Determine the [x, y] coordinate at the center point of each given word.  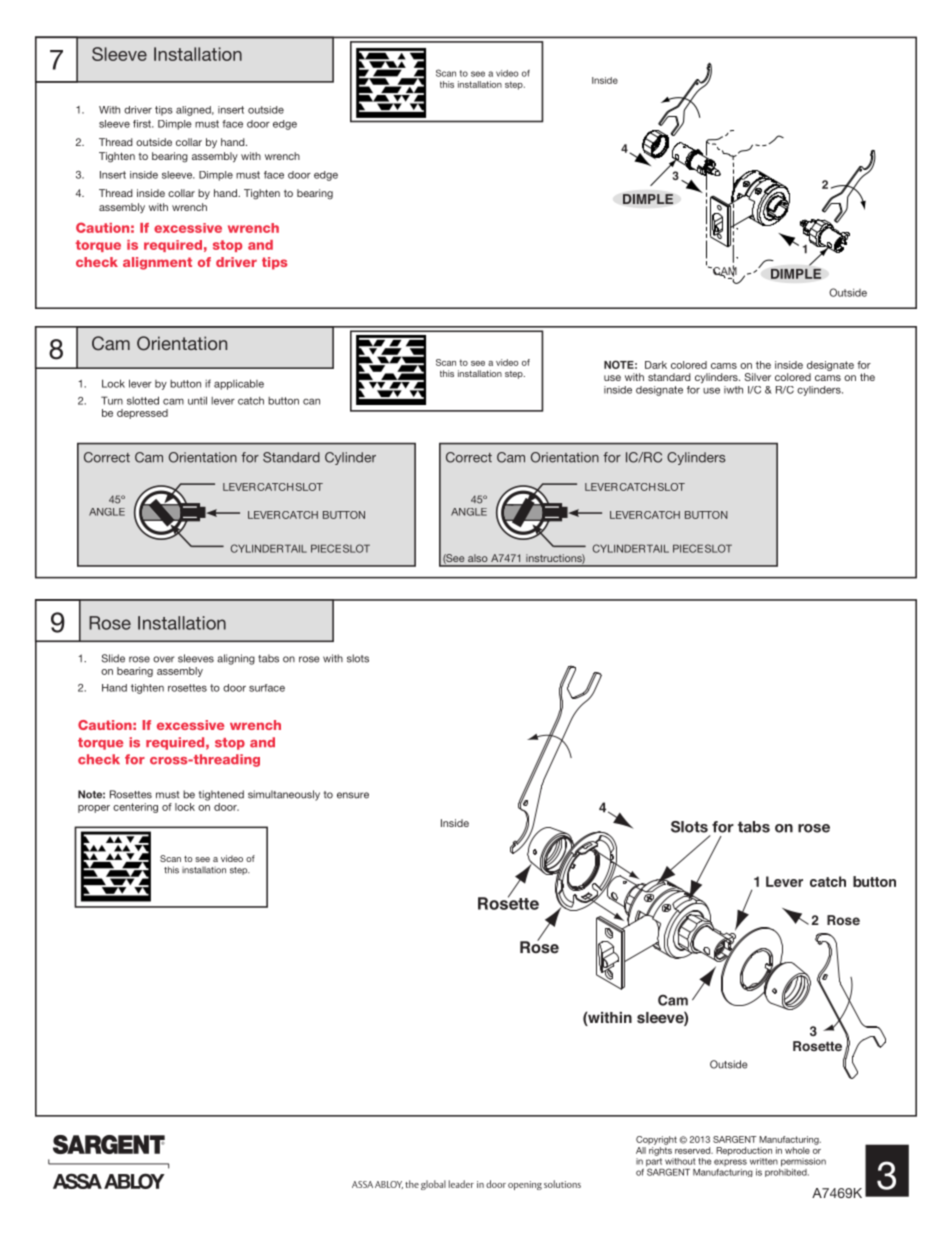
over [163, 659]
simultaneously [284, 795]
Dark [656, 365]
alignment [157, 263]
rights [660, 1151]
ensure [353, 795]
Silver [758, 377]
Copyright [656, 1140]
